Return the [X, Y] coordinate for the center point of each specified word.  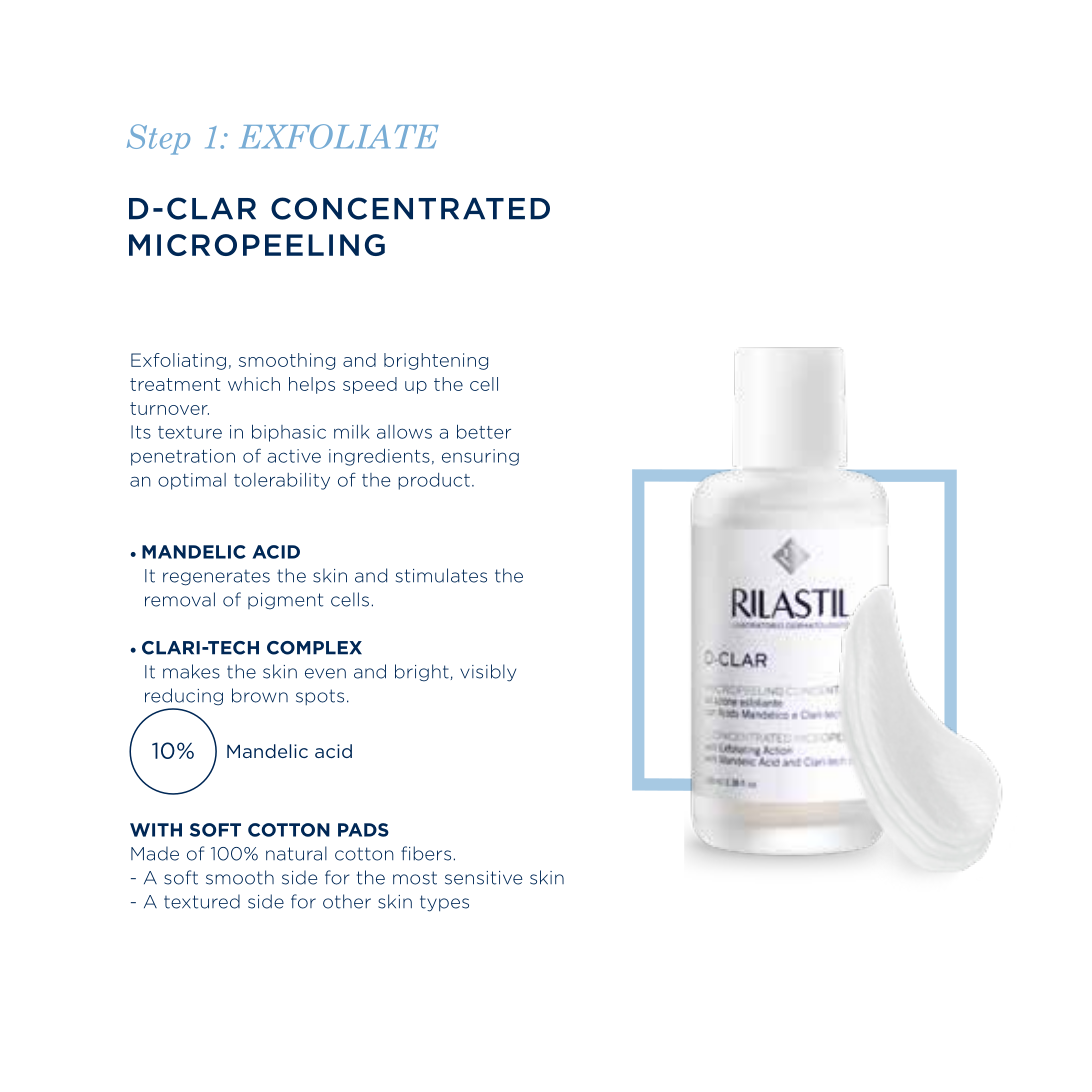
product [434, 481]
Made [155, 853]
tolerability [282, 481]
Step [158, 139]
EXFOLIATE [338, 136]
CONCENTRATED [410, 208]
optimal [192, 481]
